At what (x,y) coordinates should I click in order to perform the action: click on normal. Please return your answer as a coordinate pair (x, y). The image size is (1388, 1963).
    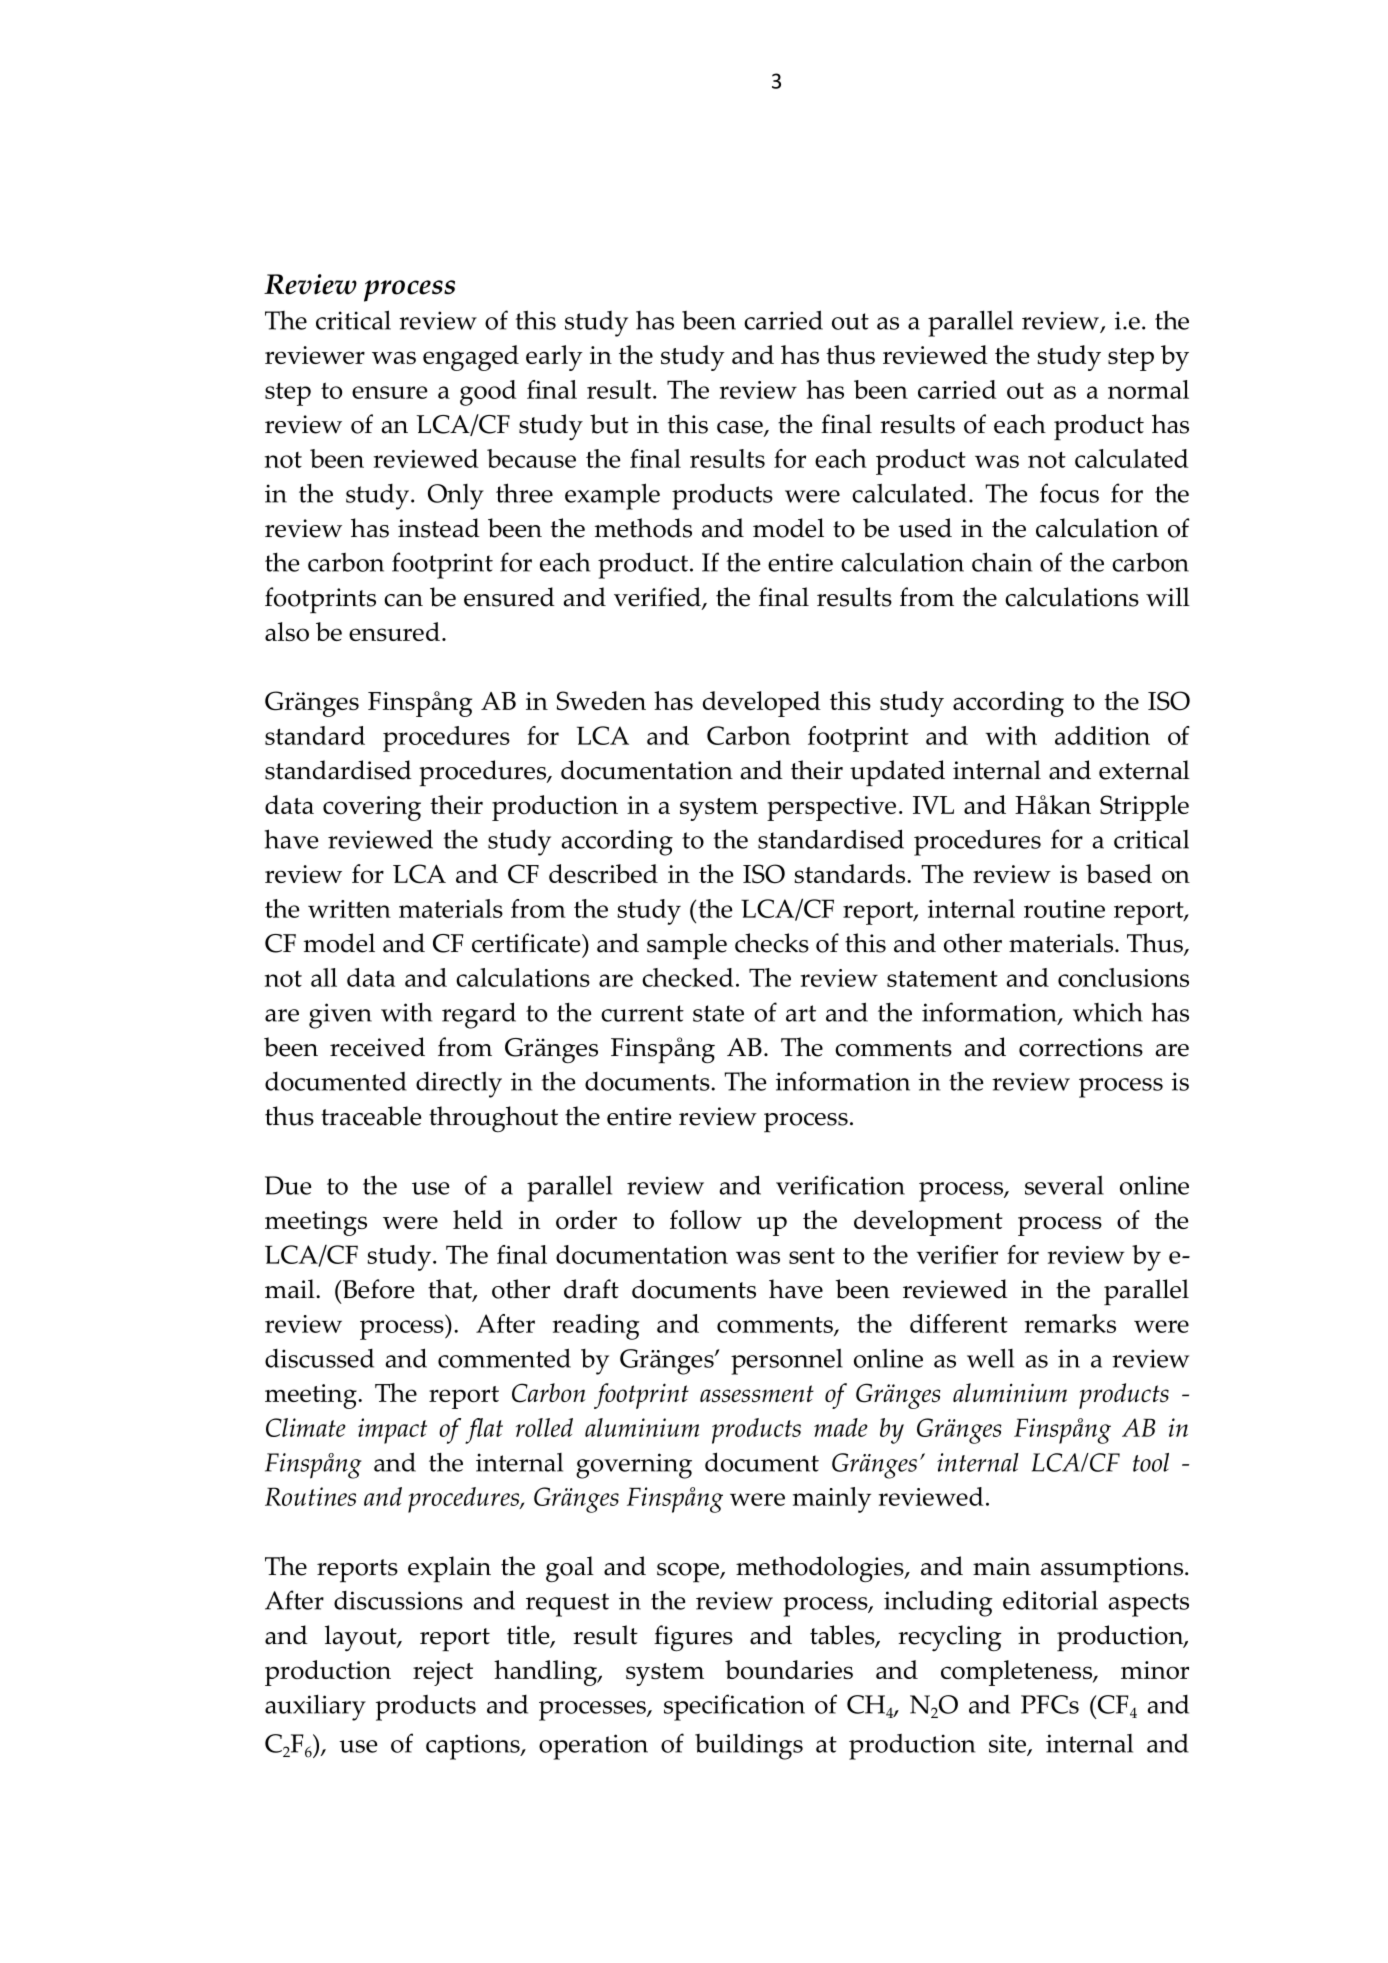
    Looking at the image, I should click on (1148, 389).
